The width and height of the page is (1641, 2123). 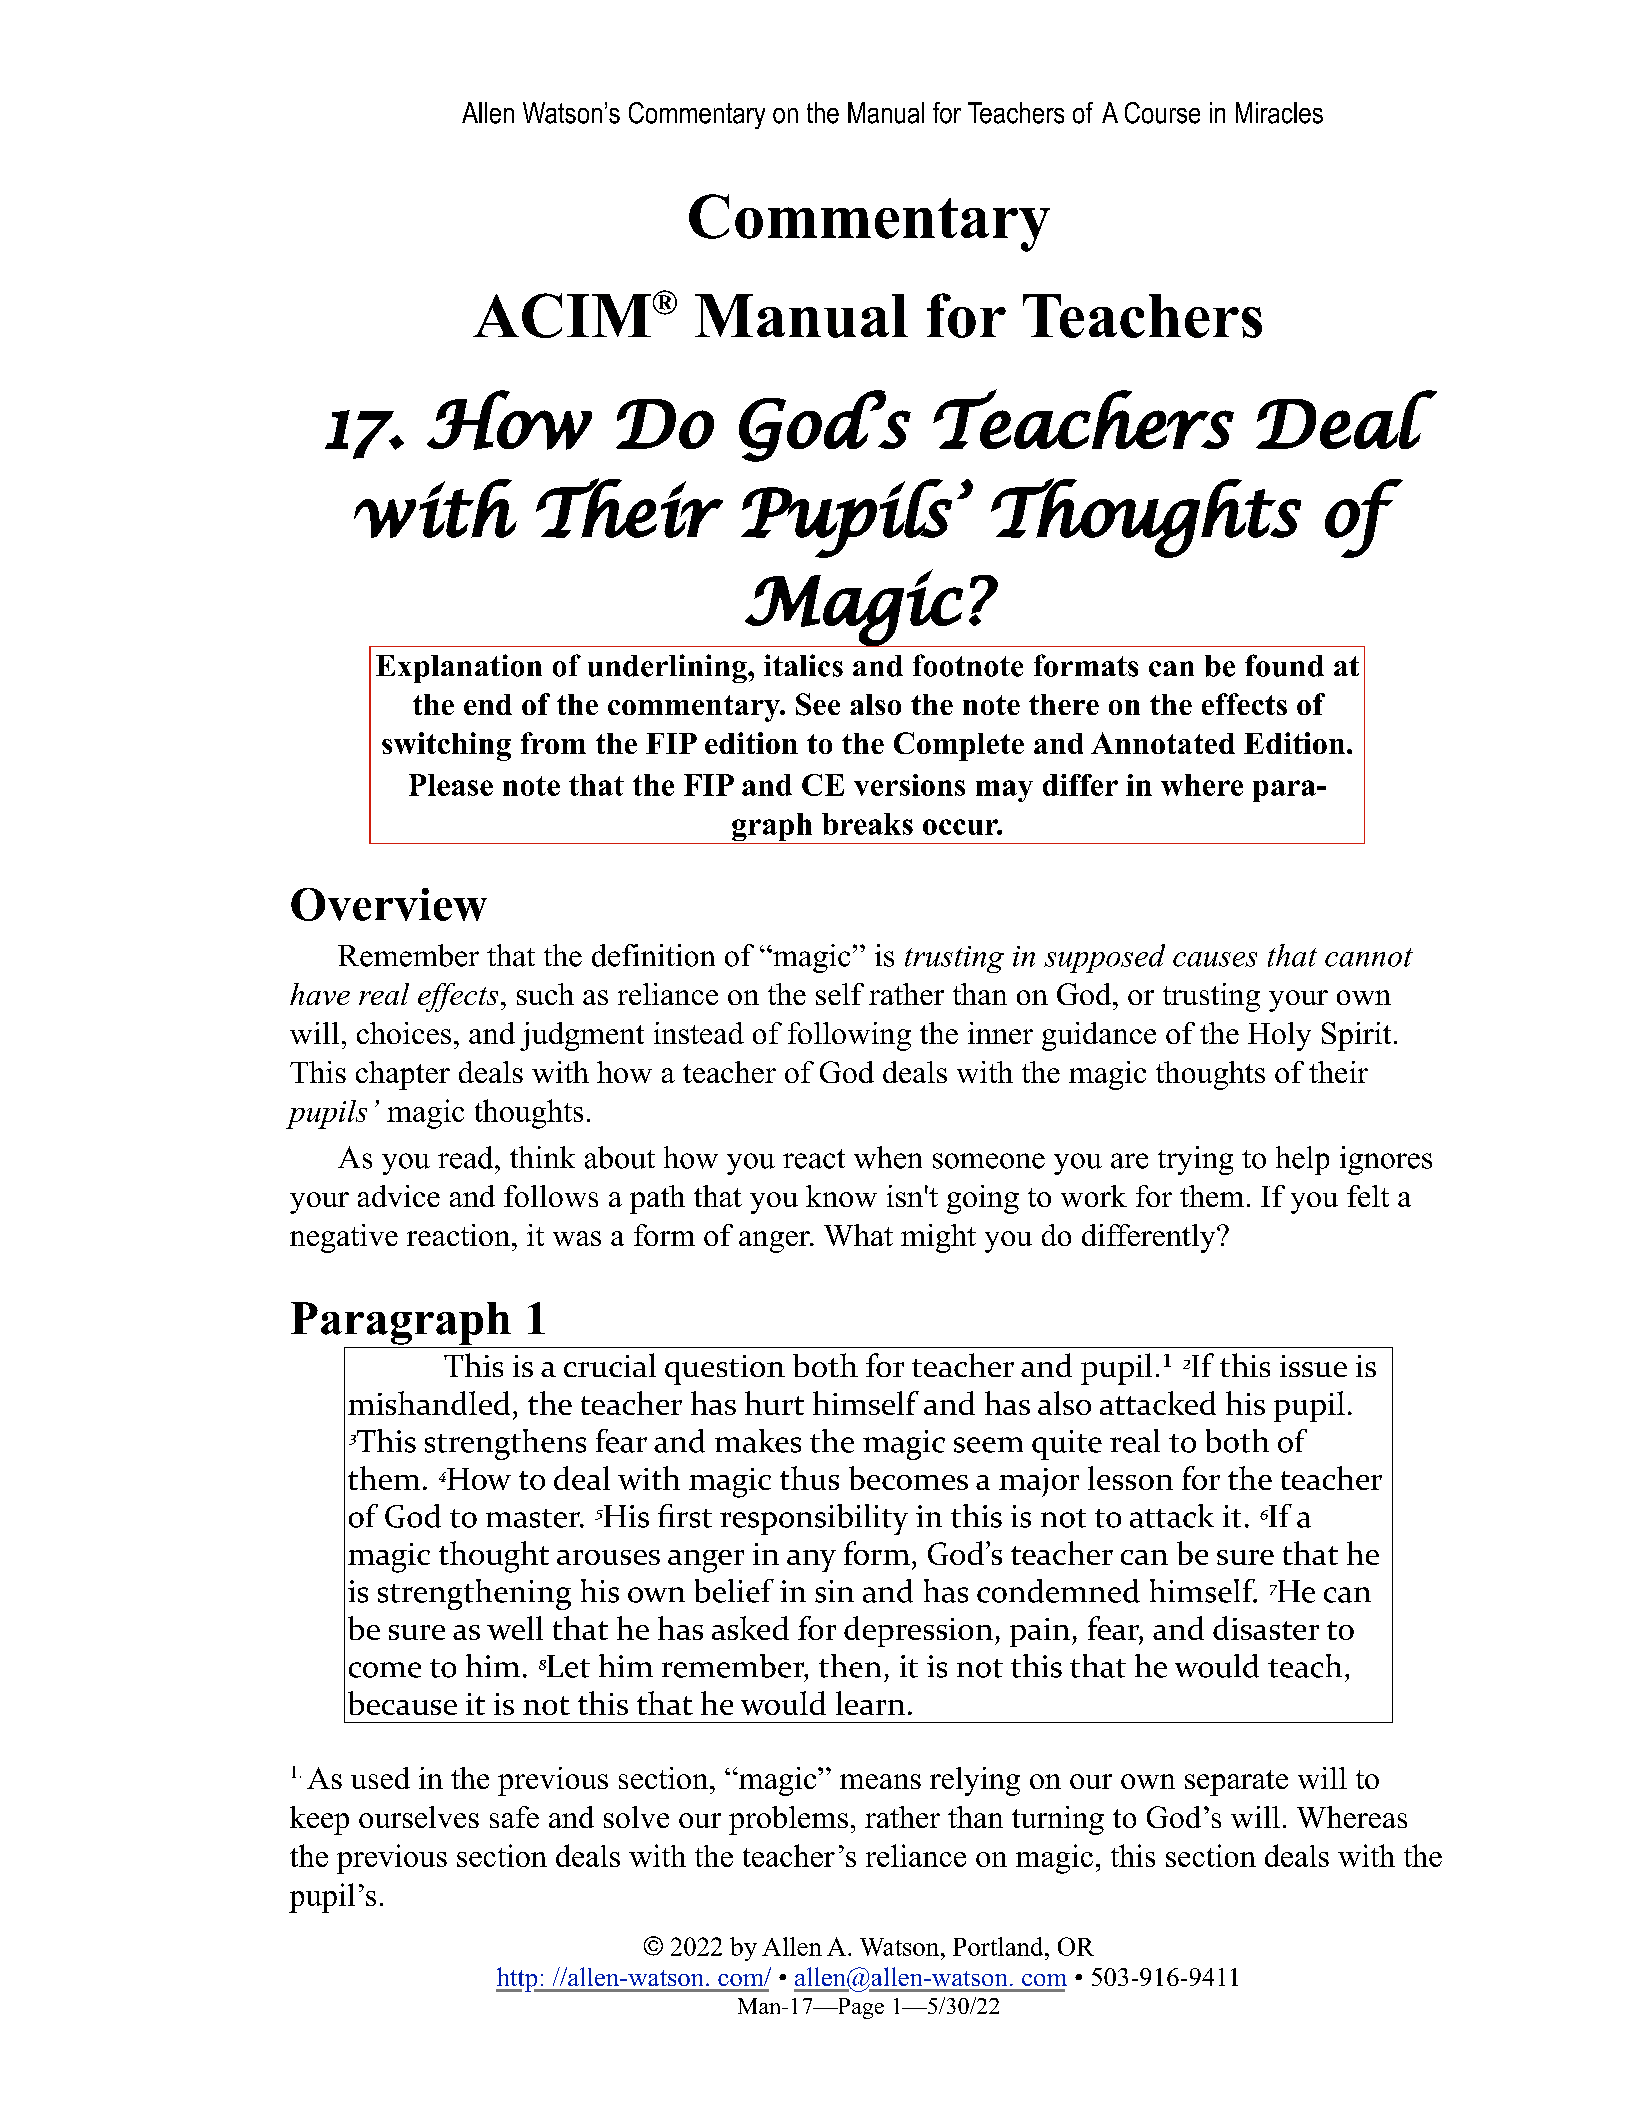 I want to click on Holy, so click(x=1279, y=1036).
